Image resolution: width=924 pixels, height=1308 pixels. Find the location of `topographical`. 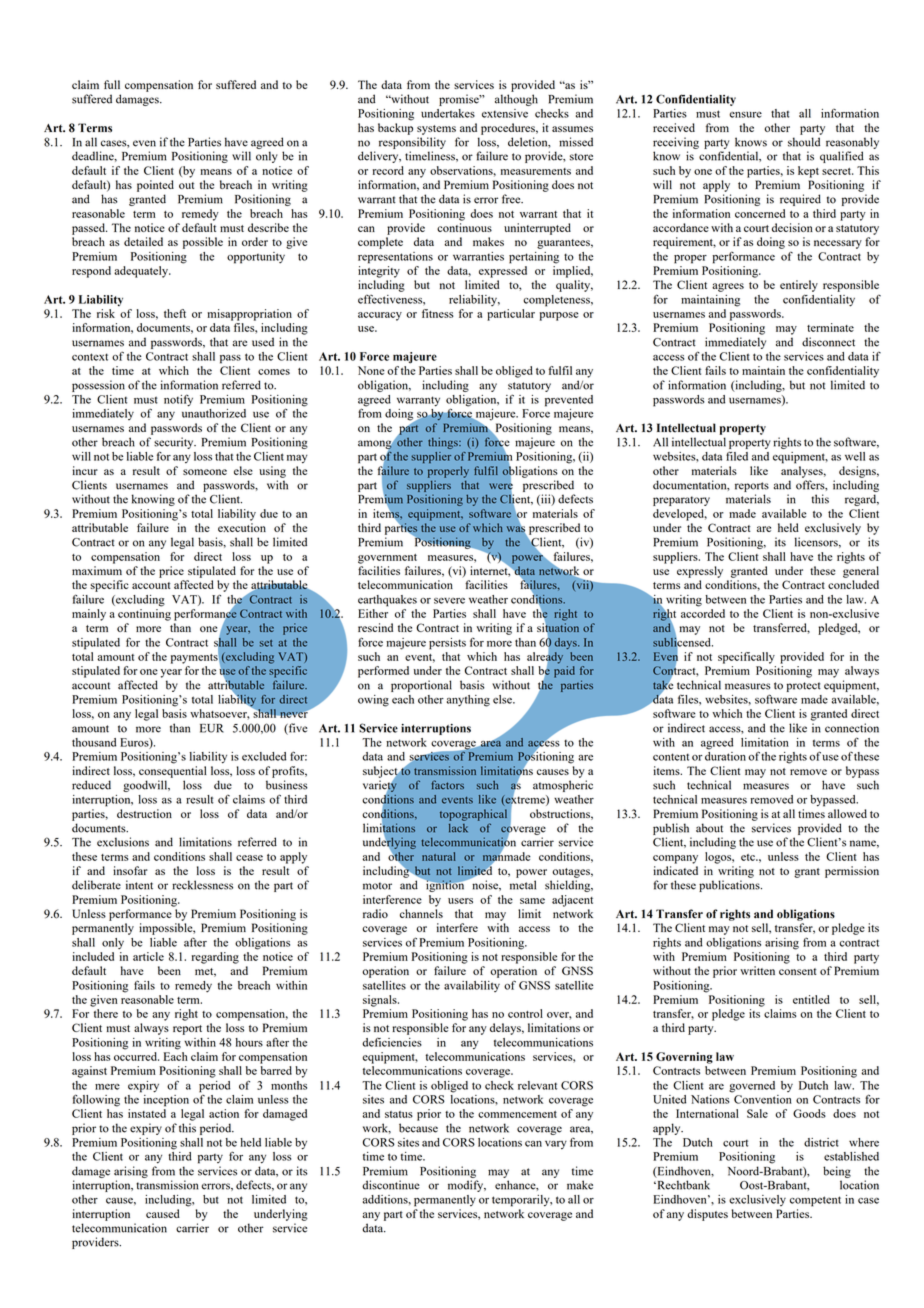

topographical is located at coordinates (473, 815).
